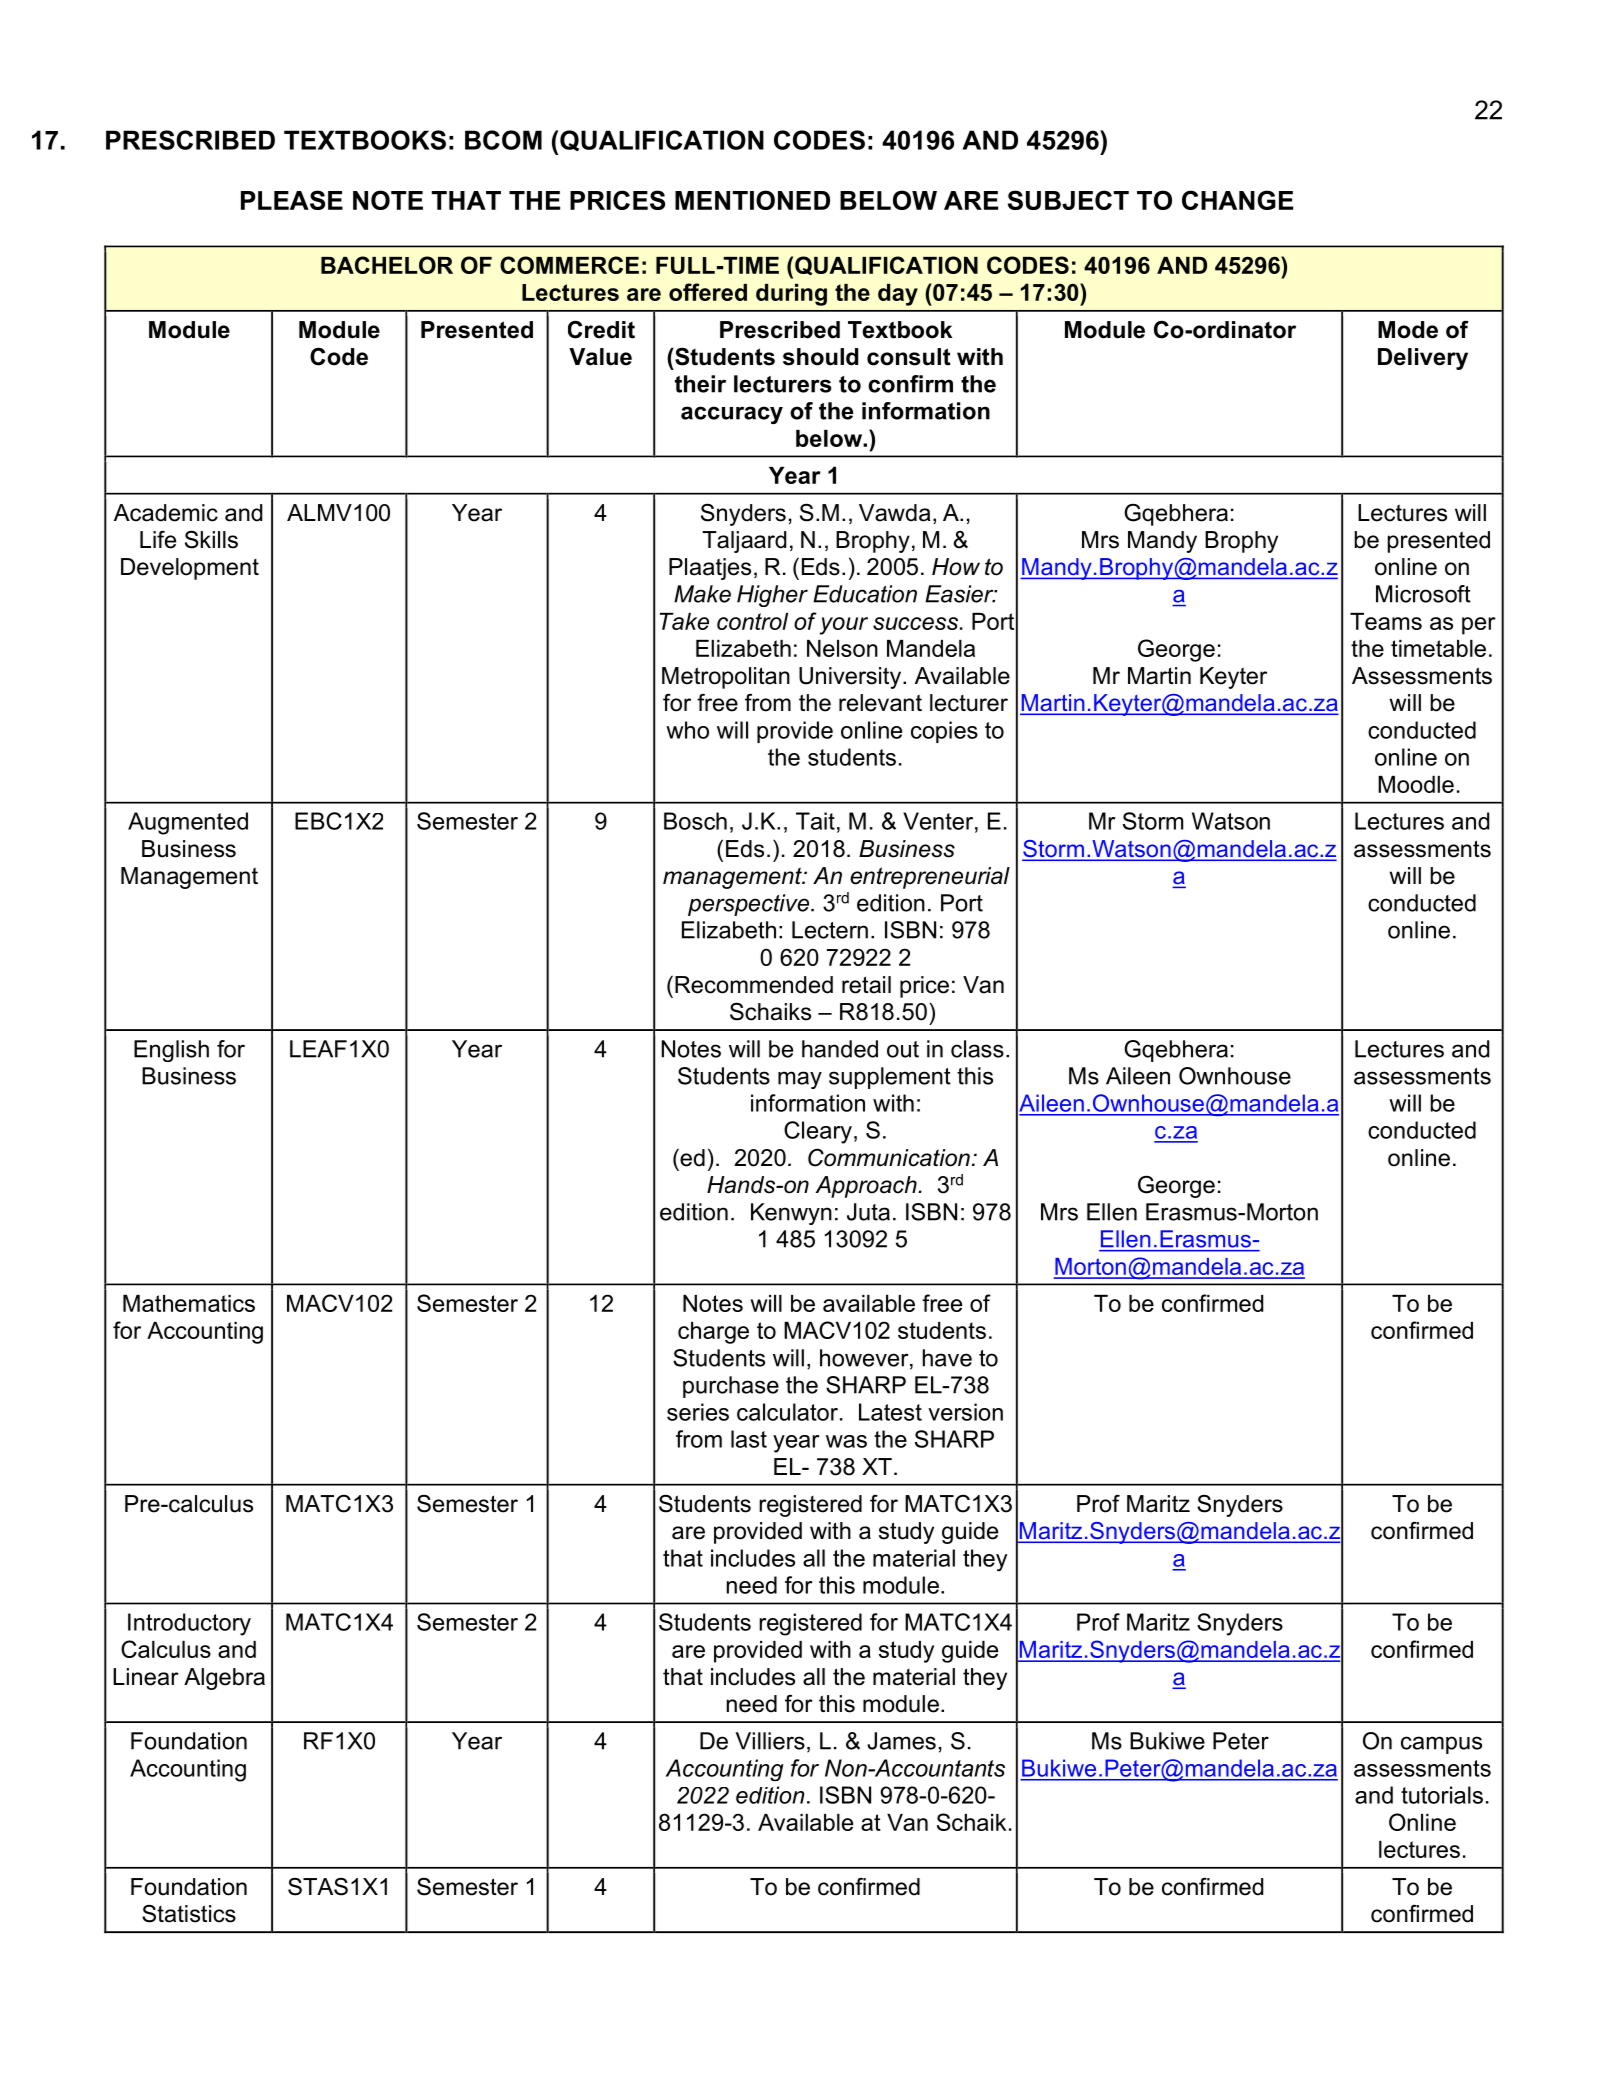  I want to click on CHANGE, so click(1237, 200).
